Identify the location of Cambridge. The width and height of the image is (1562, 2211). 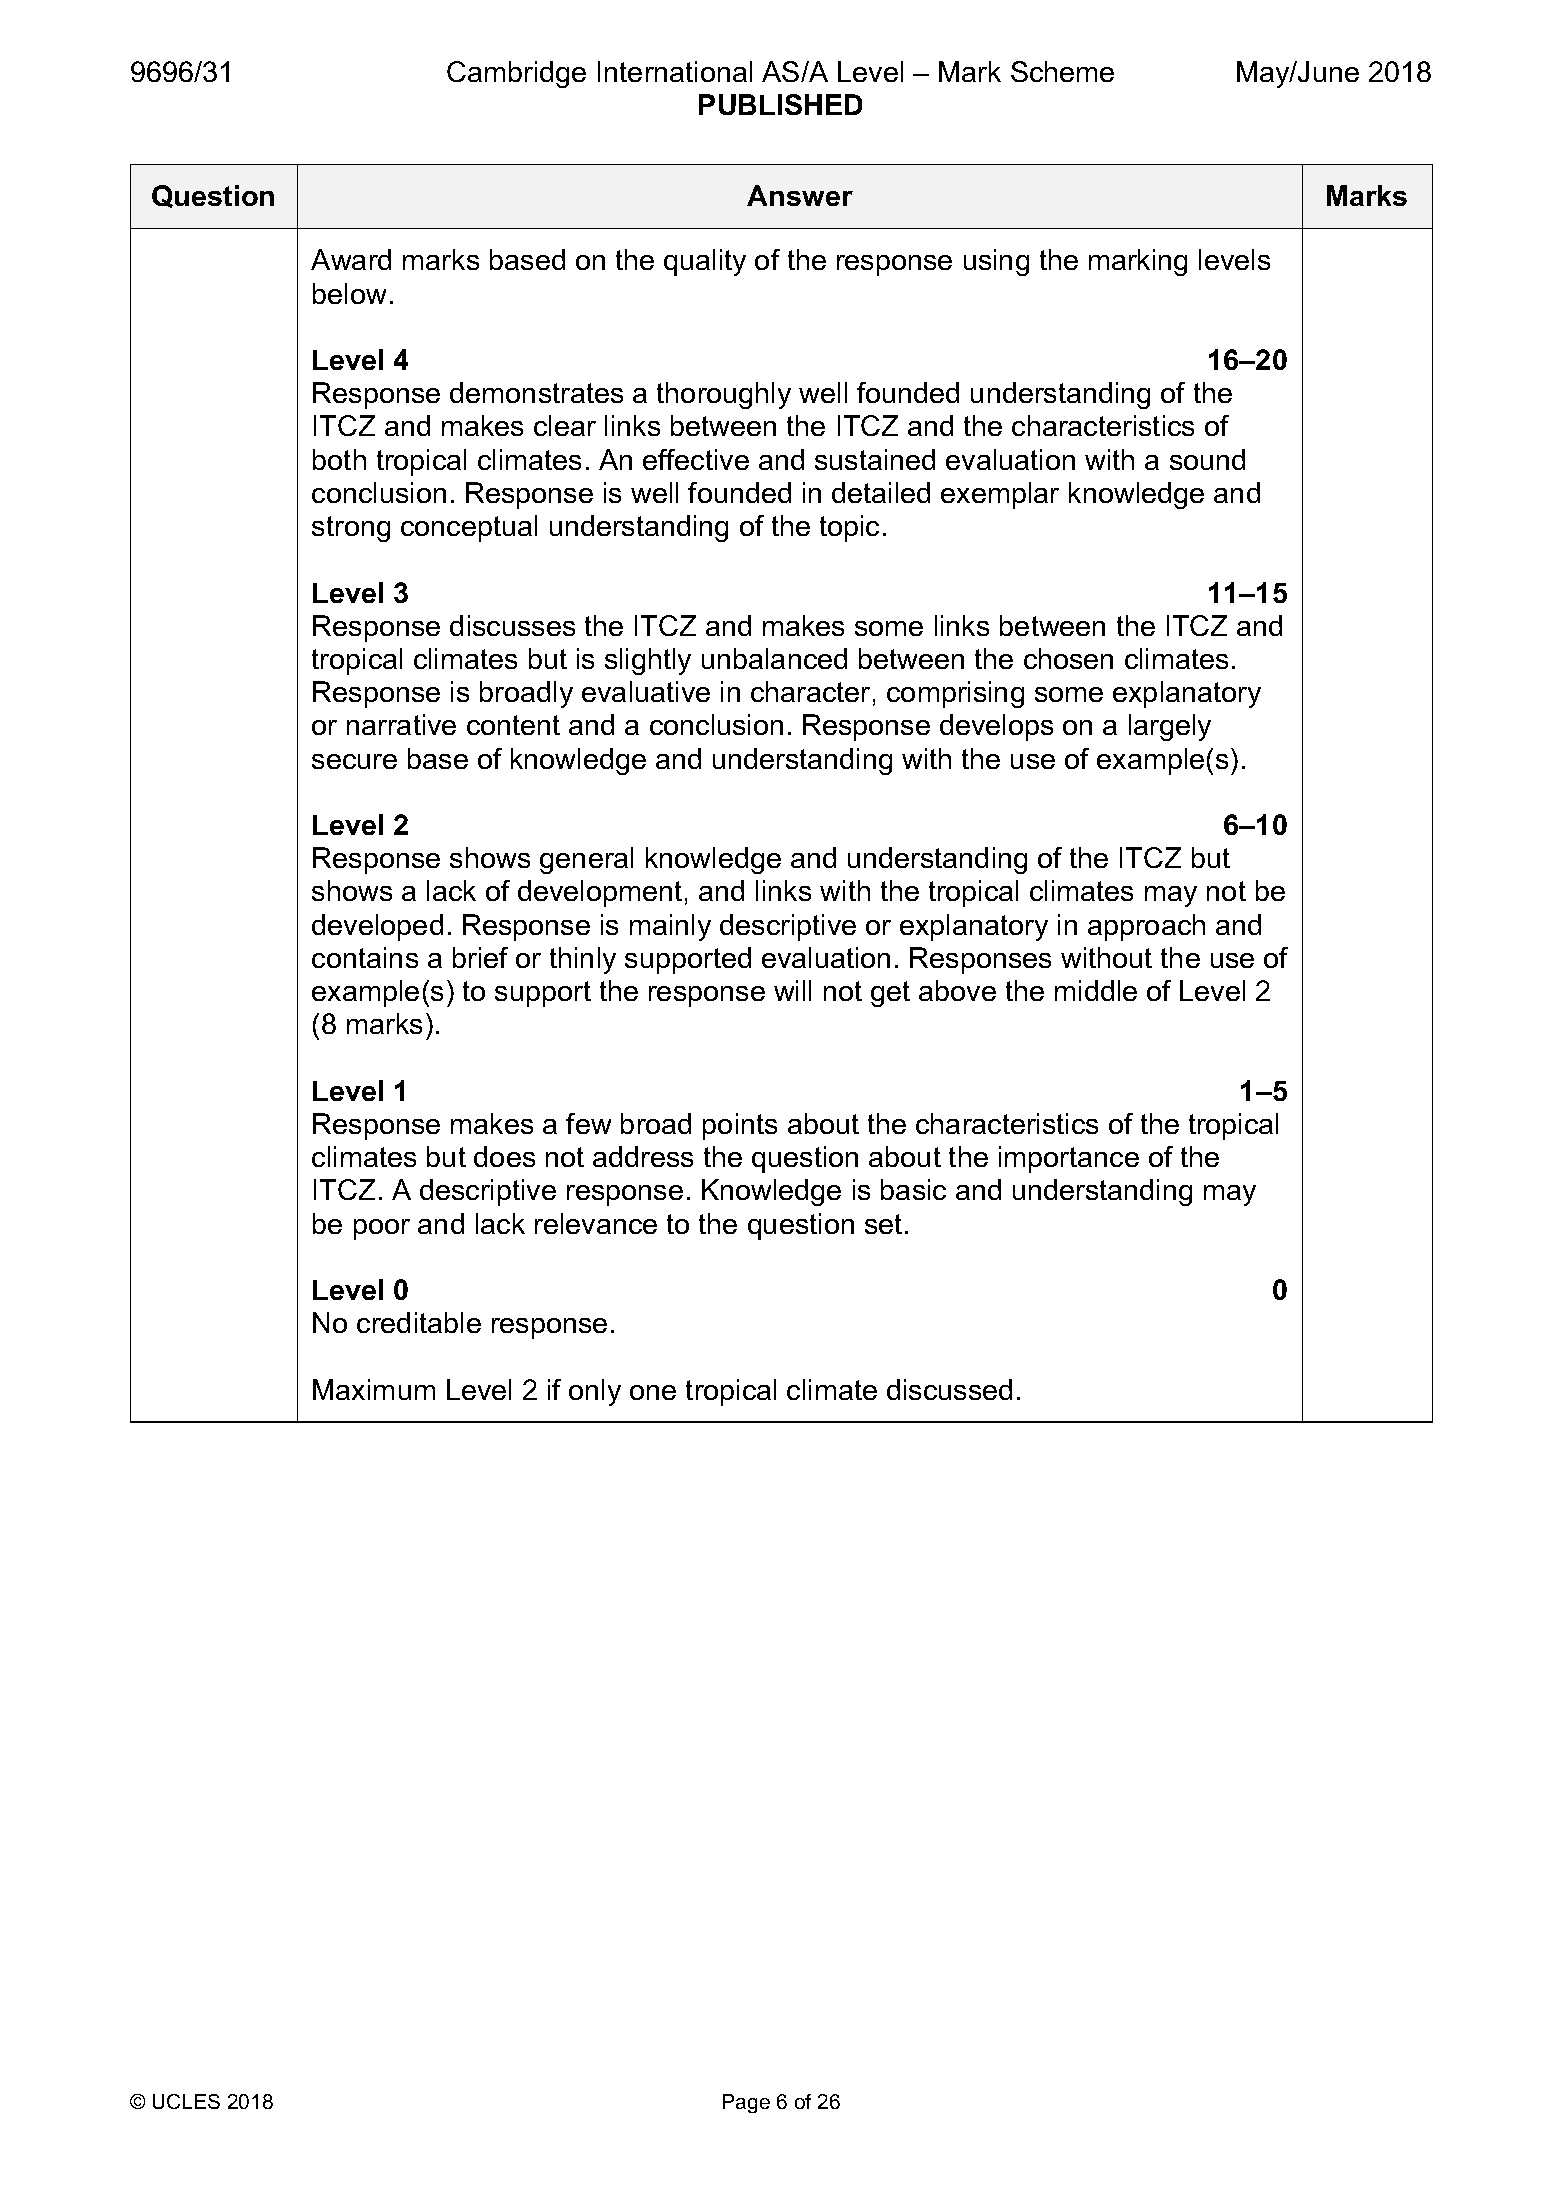
(516, 74).
